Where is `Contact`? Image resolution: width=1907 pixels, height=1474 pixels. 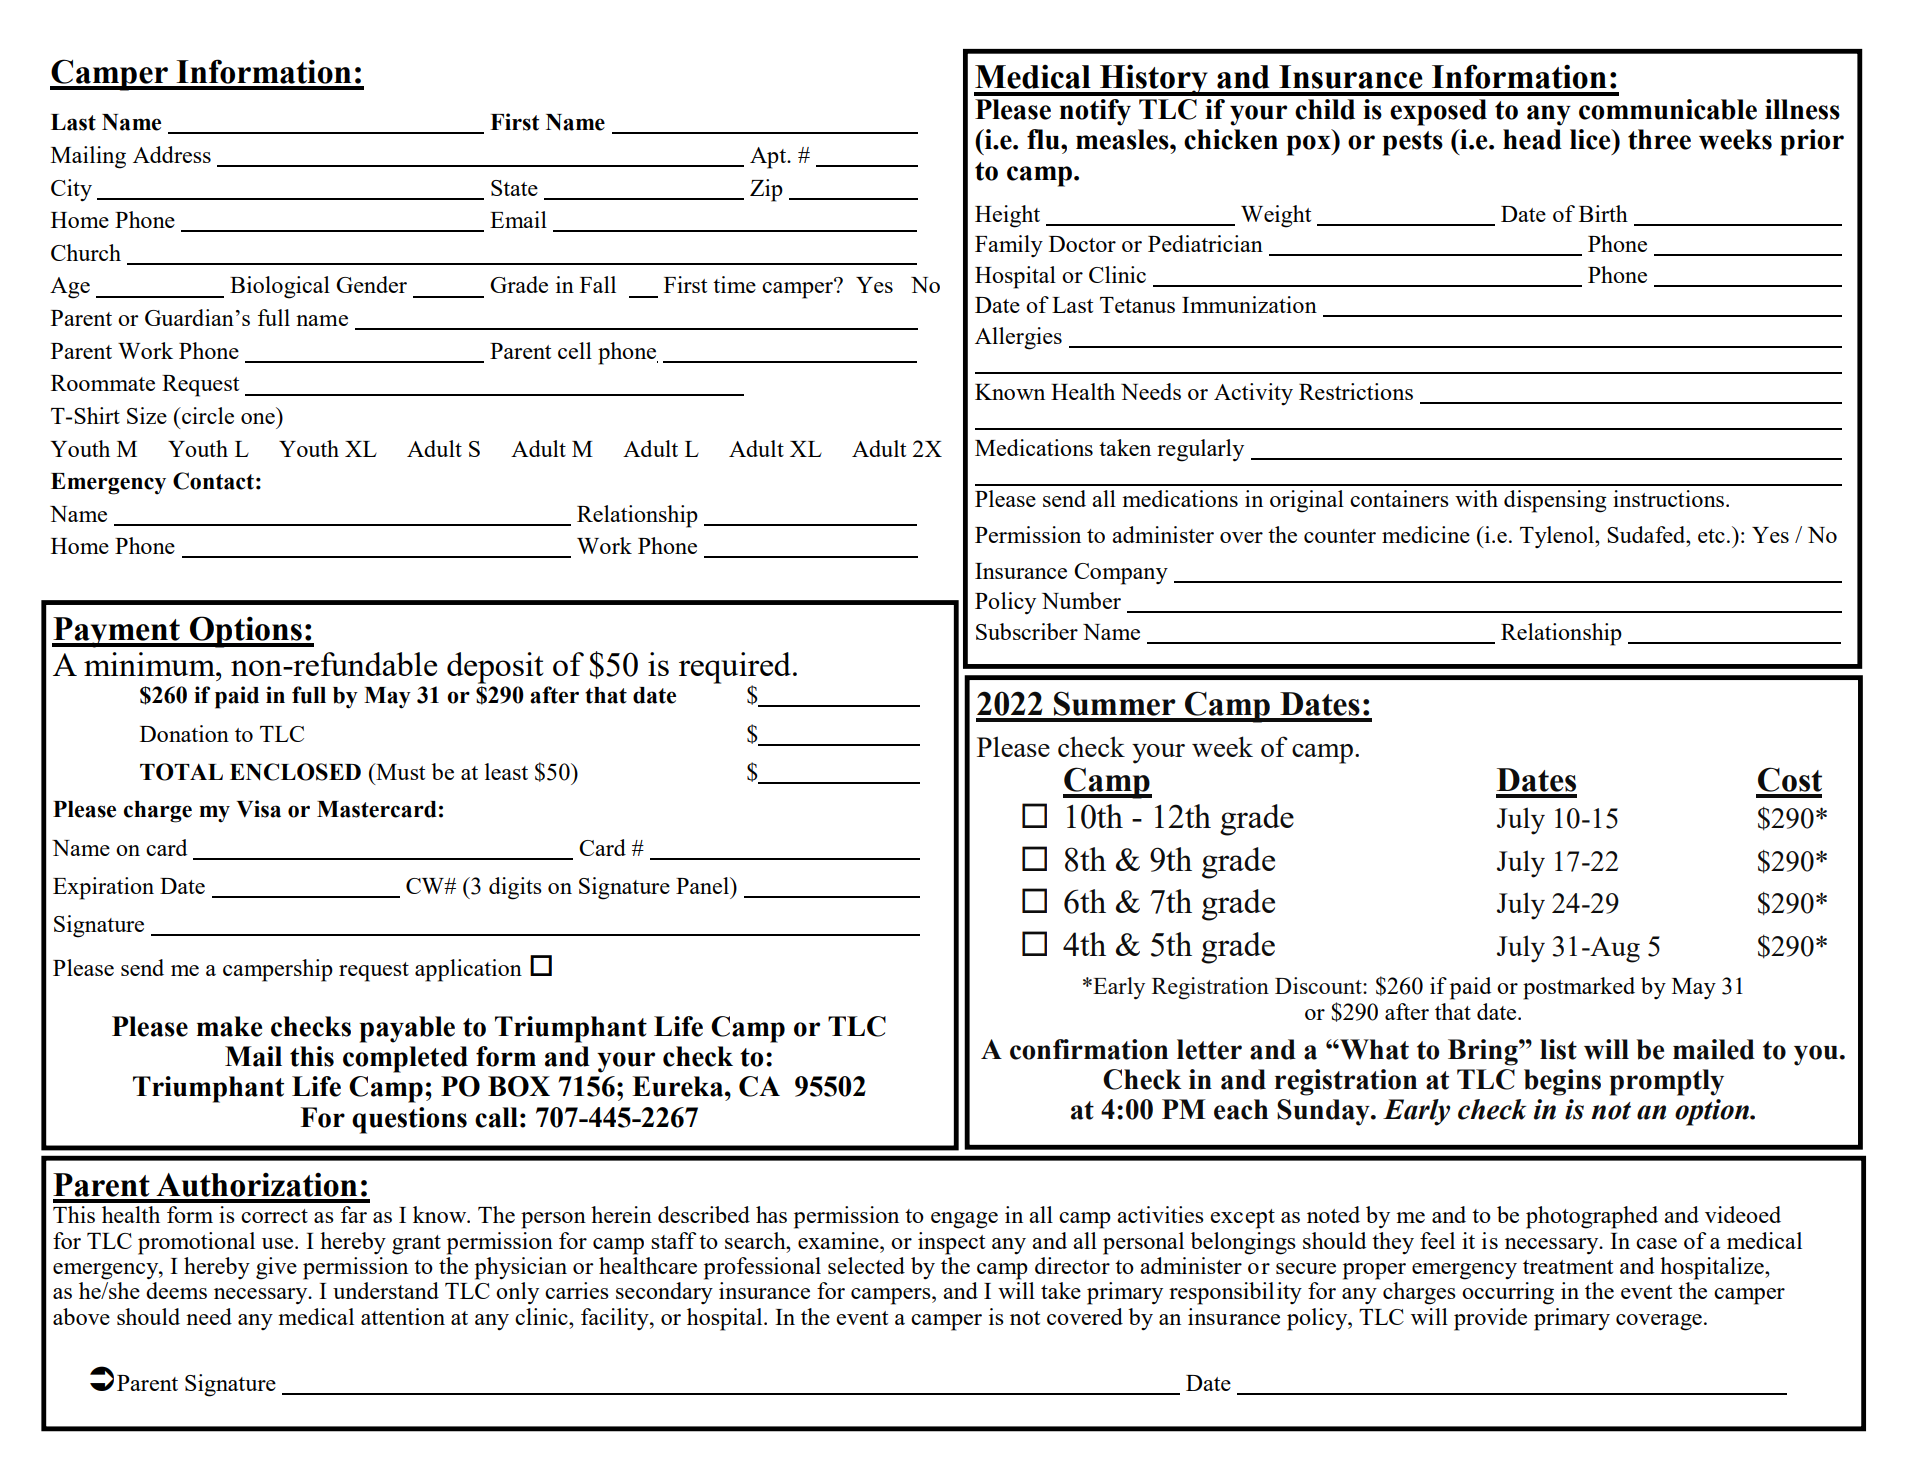 Contact is located at coordinates (213, 481).
